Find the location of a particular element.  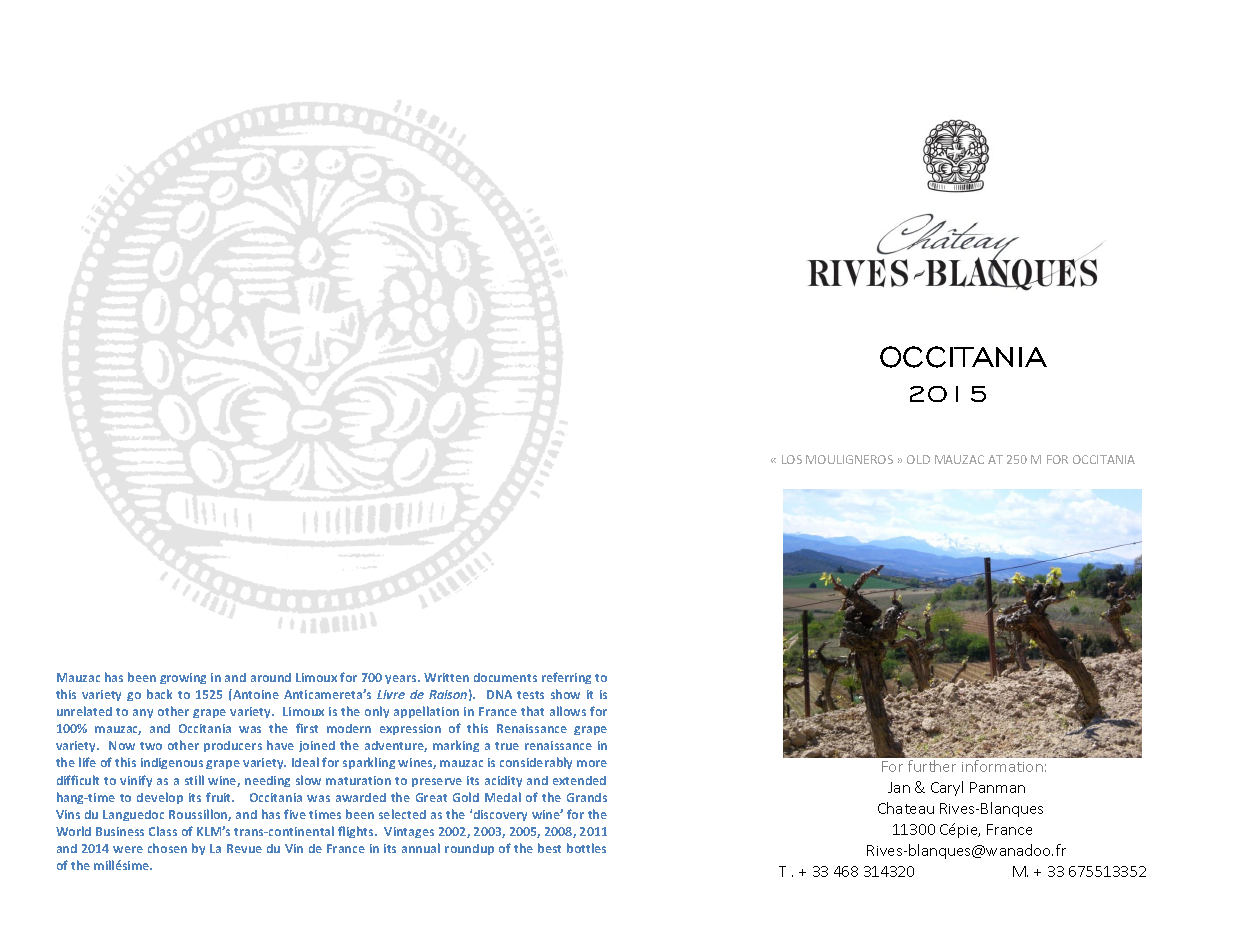

Class is located at coordinates (163, 831).
